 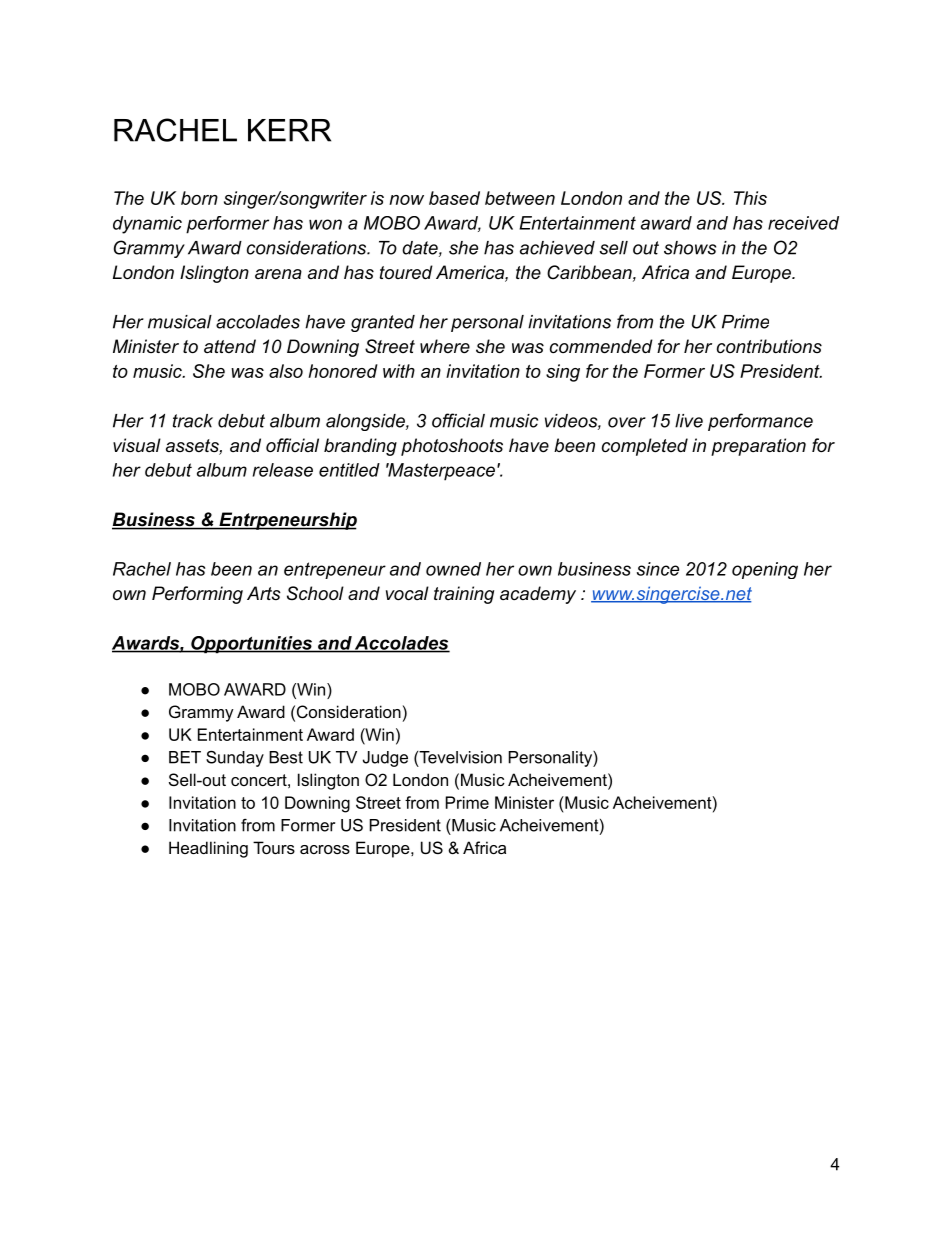 I want to click on This, so click(x=750, y=198).
